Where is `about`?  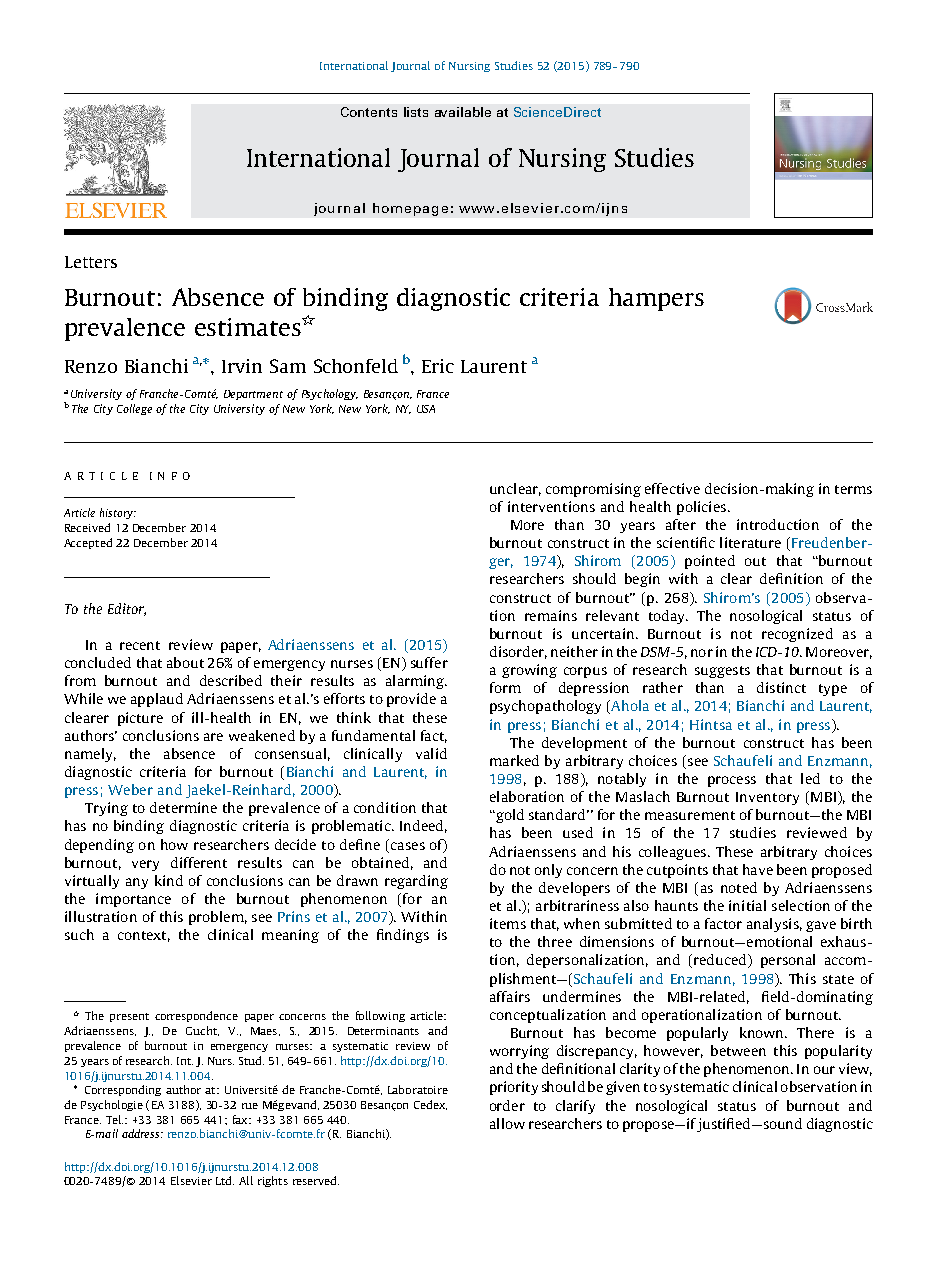
about is located at coordinates (185, 662).
